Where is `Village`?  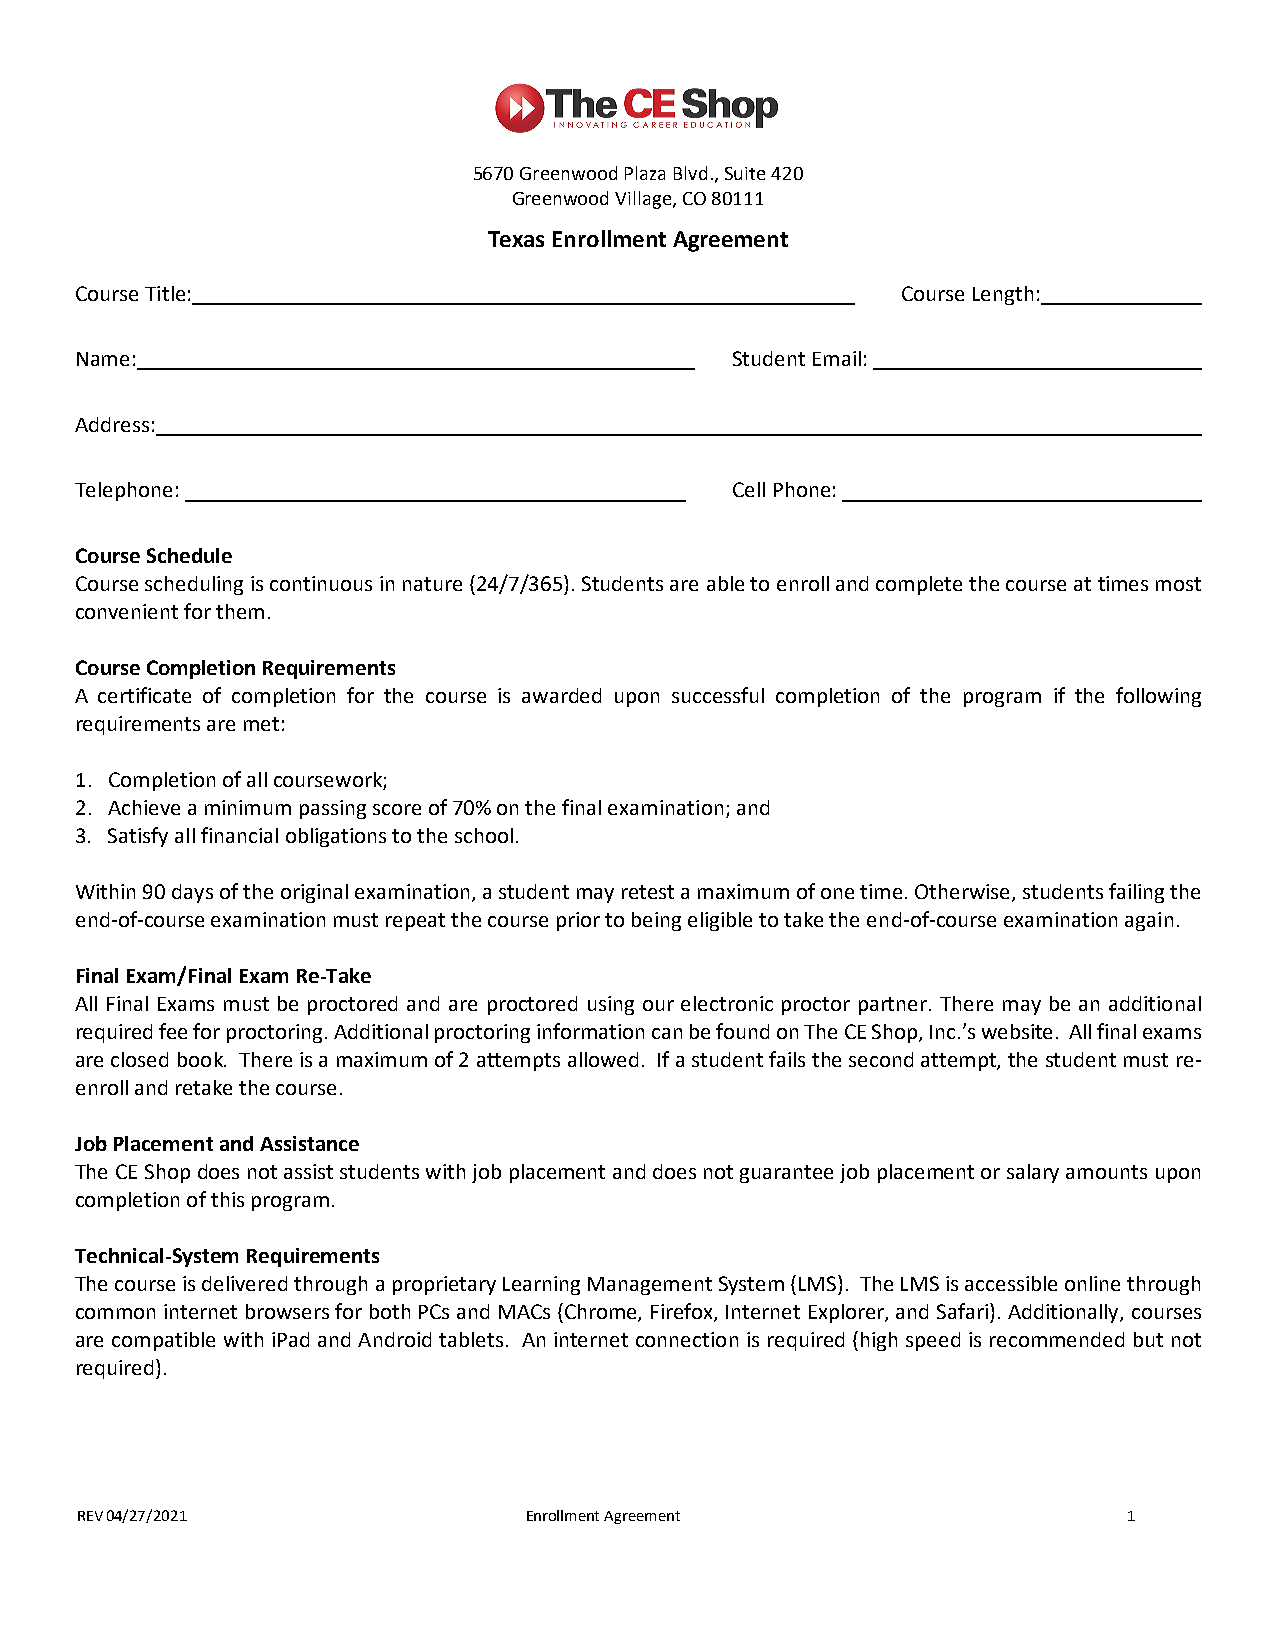
Village is located at coordinates (644, 200).
